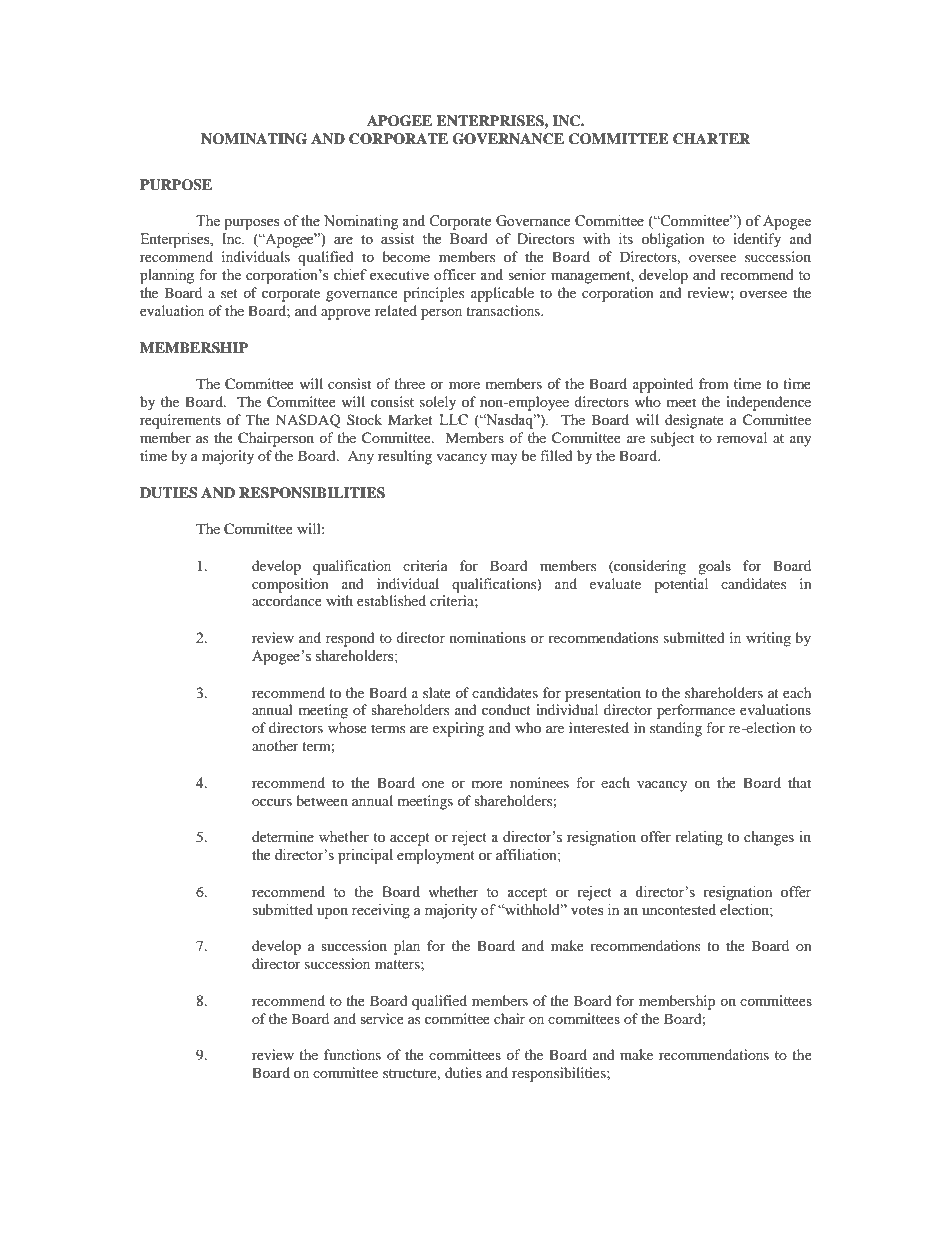  What do you see at coordinates (272, 802) in the image?
I see `occurs` at bounding box center [272, 802].
